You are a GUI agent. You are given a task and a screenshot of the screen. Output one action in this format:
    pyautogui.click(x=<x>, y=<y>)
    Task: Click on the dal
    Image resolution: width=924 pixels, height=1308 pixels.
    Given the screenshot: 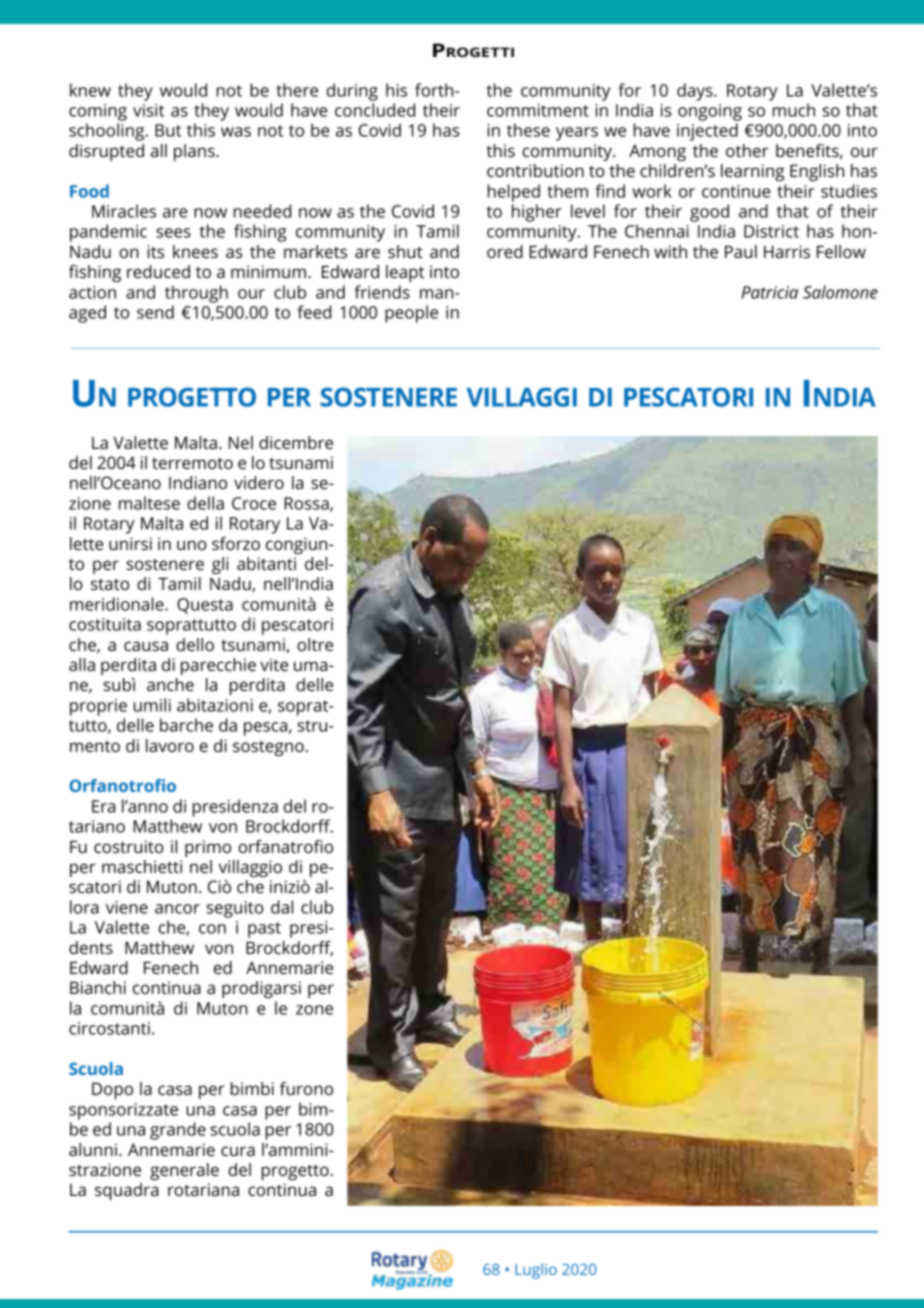 What is the action you would take?
    pyautogui.click(x=282, y=907)
